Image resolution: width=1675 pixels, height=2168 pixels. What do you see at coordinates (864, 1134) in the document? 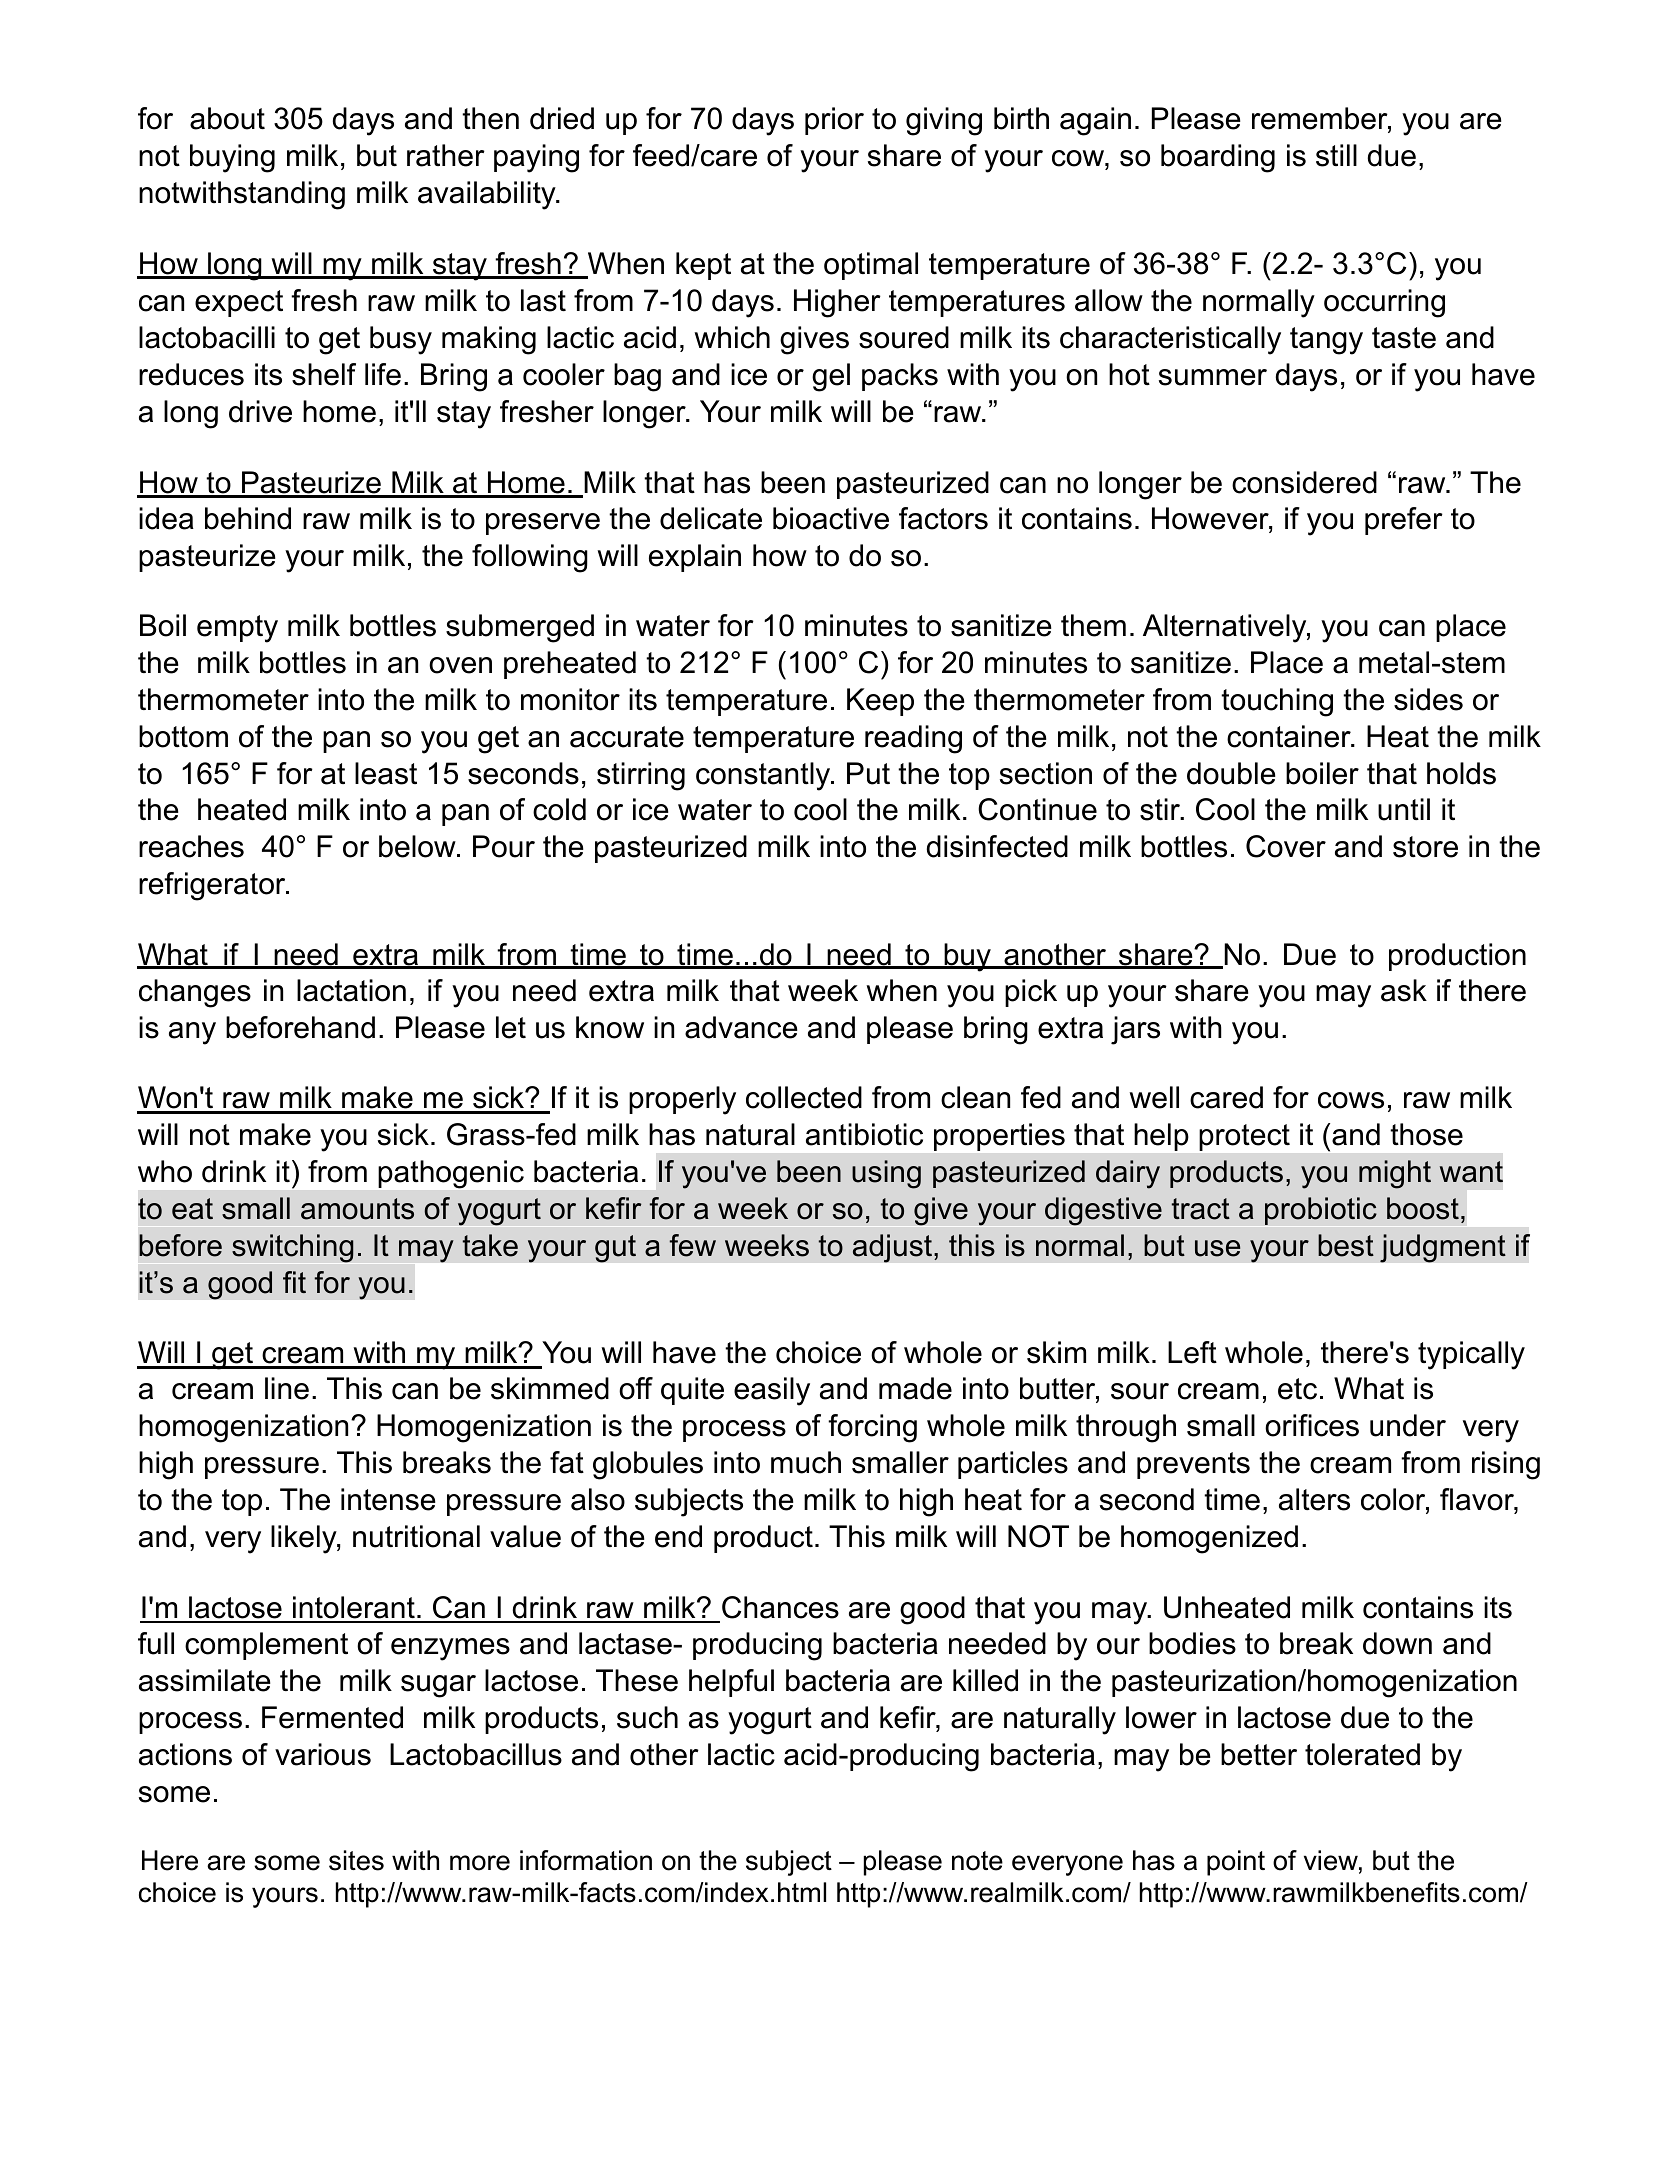
I see `antibiotic` at bounding box center [864, 1134].
